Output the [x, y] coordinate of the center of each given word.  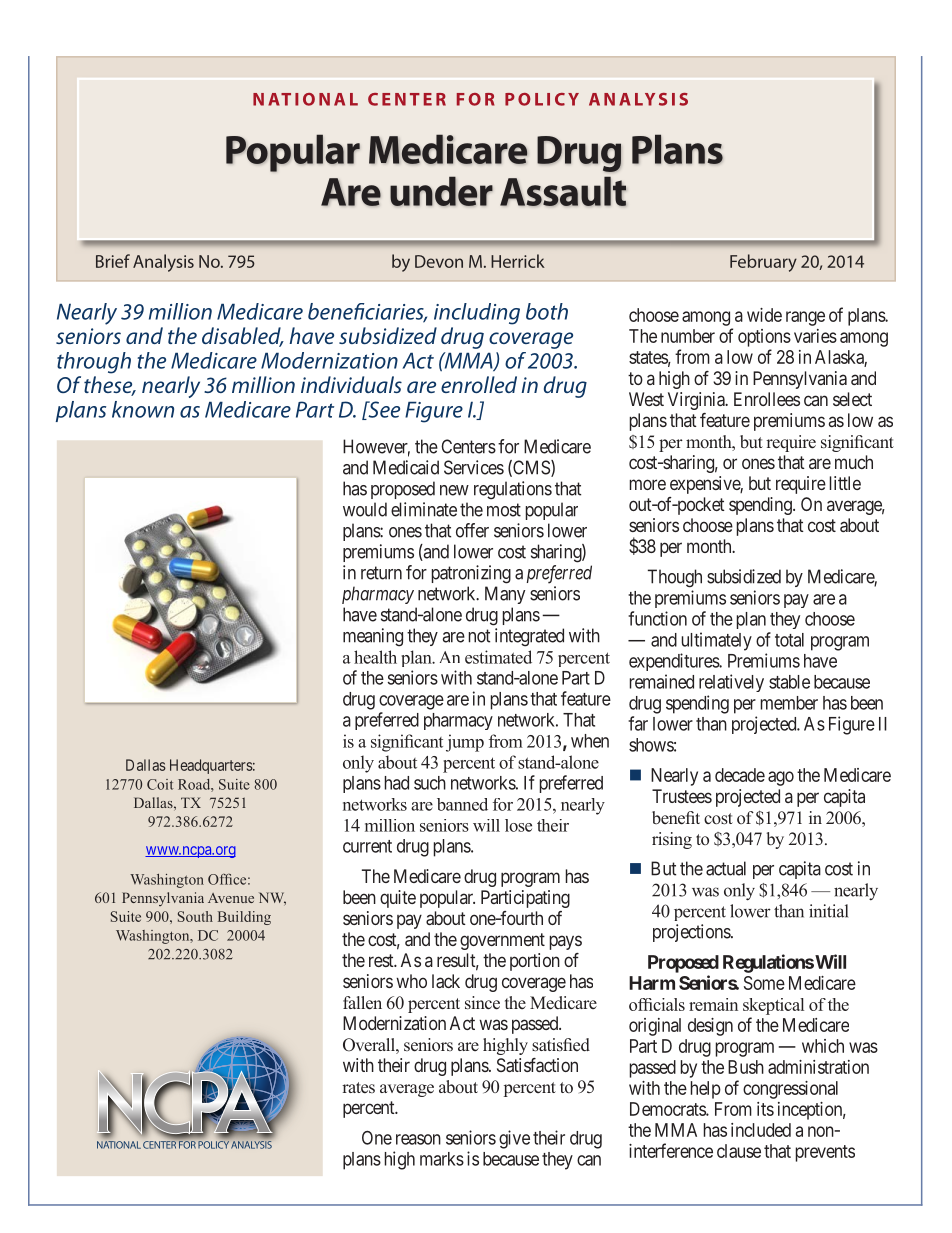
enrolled [479, 384]
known [143, 409]
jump [465, 743]
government [502, 941]
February [763, 263]
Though [675, 578]
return [381, 573]
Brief [113, 261]
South [195, 916]
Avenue [231, 898]
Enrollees [767, 399]
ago [781, 778]
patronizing [471, 574]
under [441, 191]
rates [358, 1087]
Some [764, 983]
